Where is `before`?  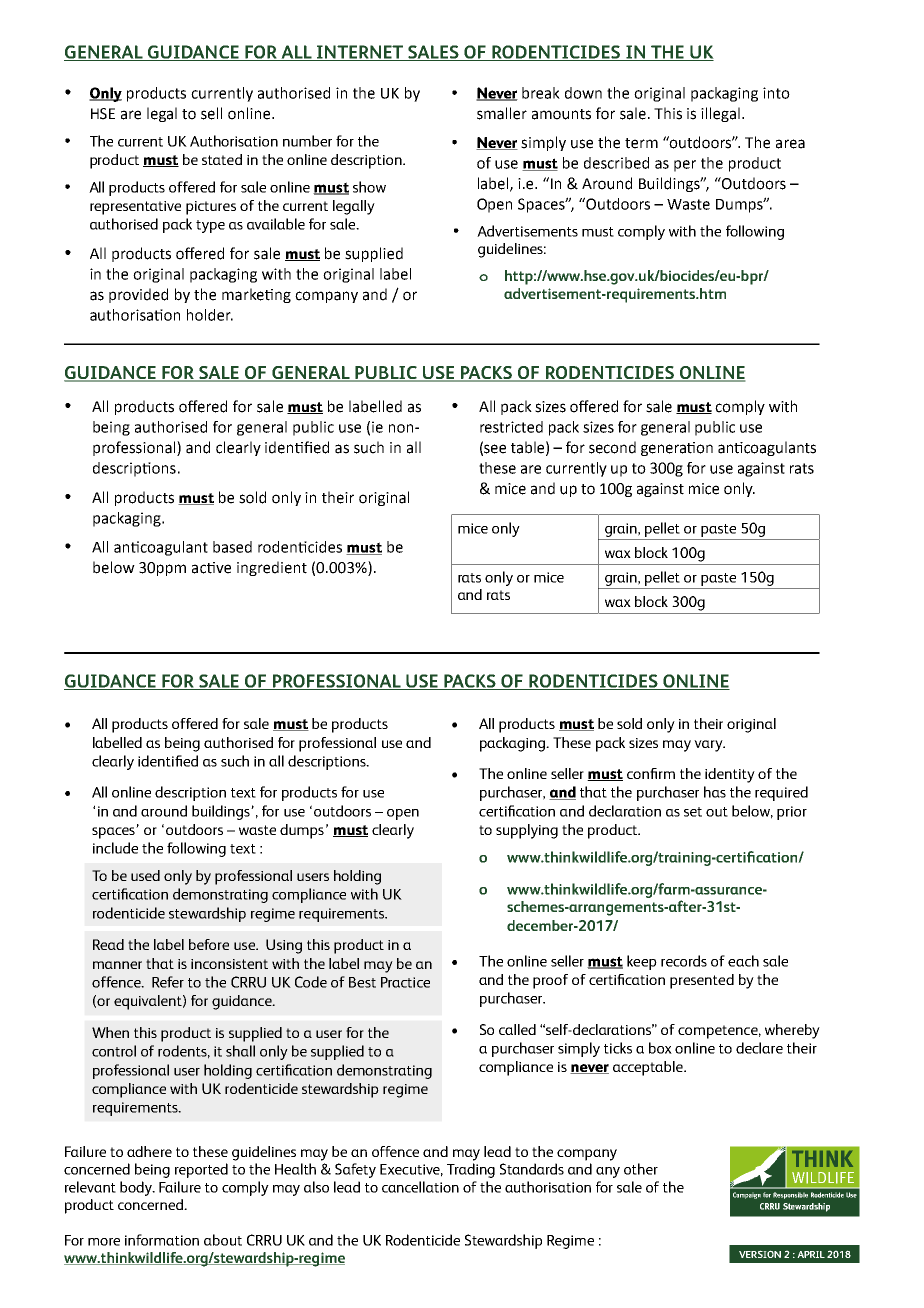 before is located at coordinates (209, 944).
